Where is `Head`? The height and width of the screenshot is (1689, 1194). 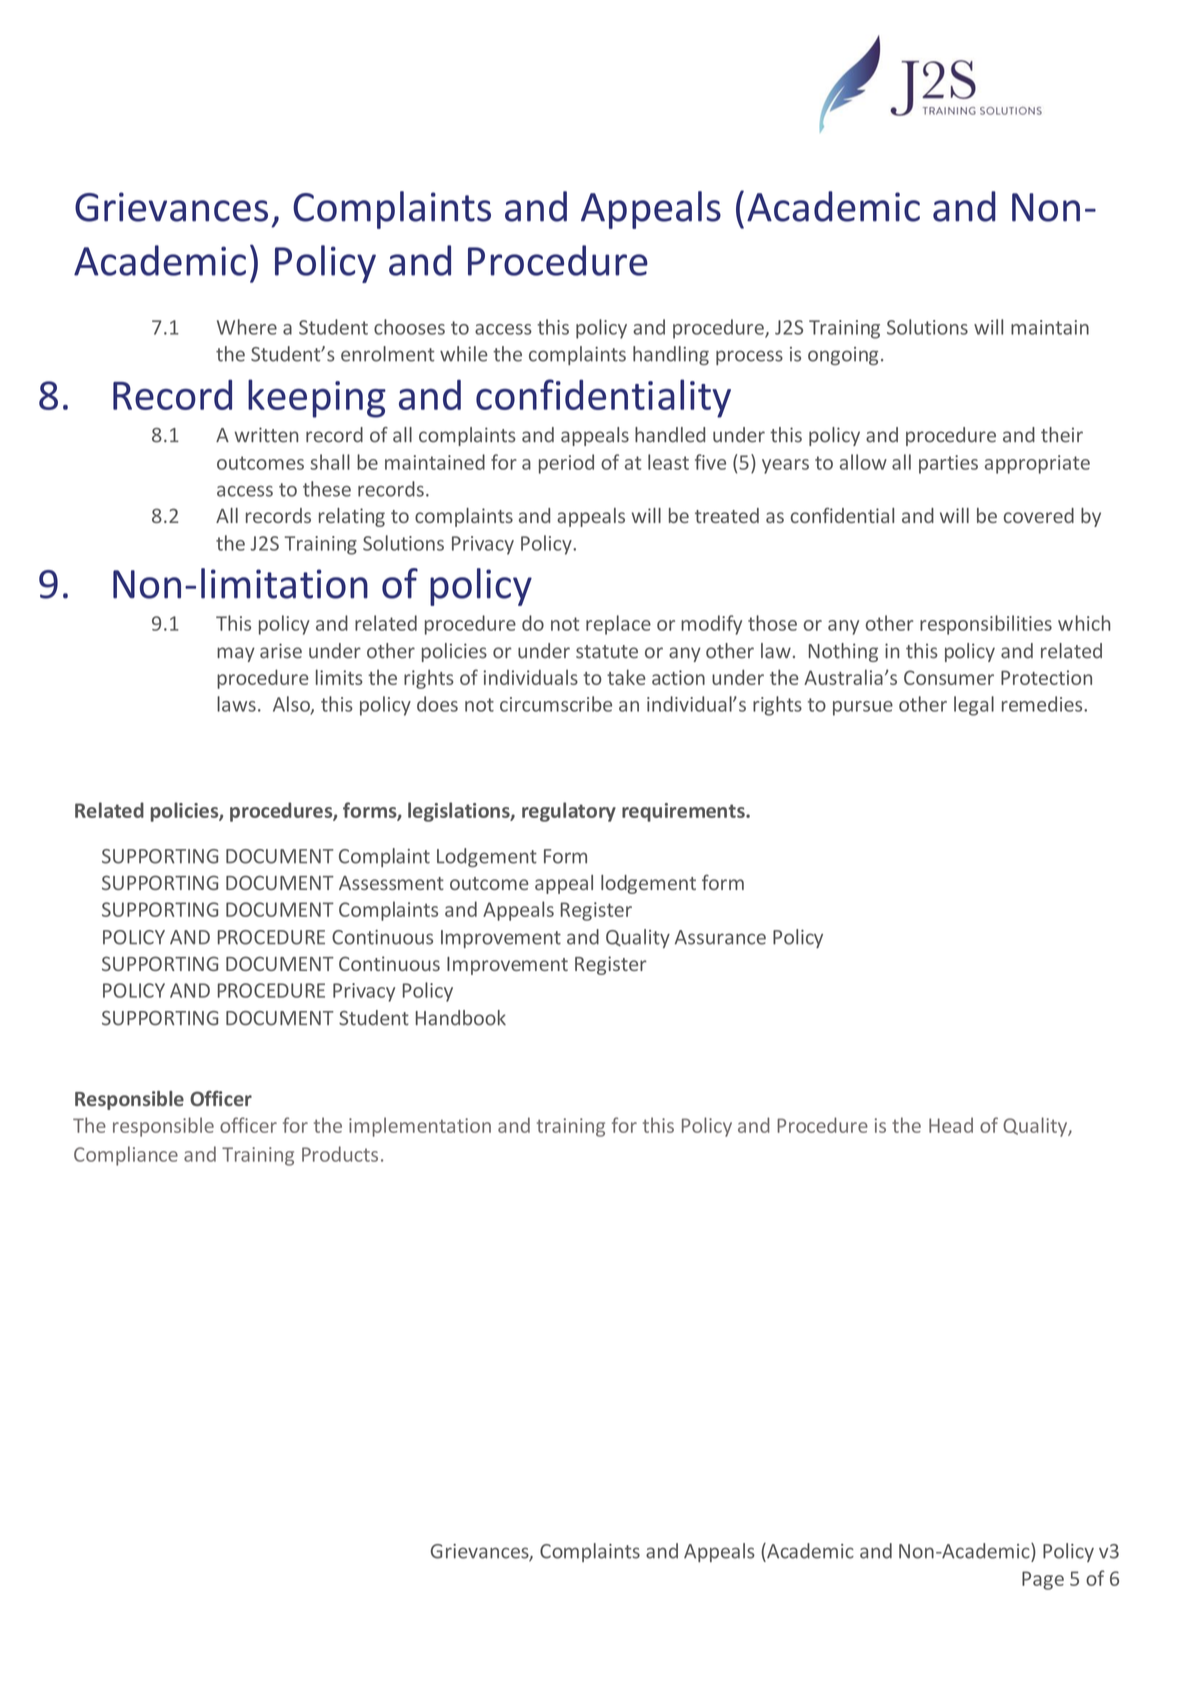
Head is located at coordinates (951, 1125).
